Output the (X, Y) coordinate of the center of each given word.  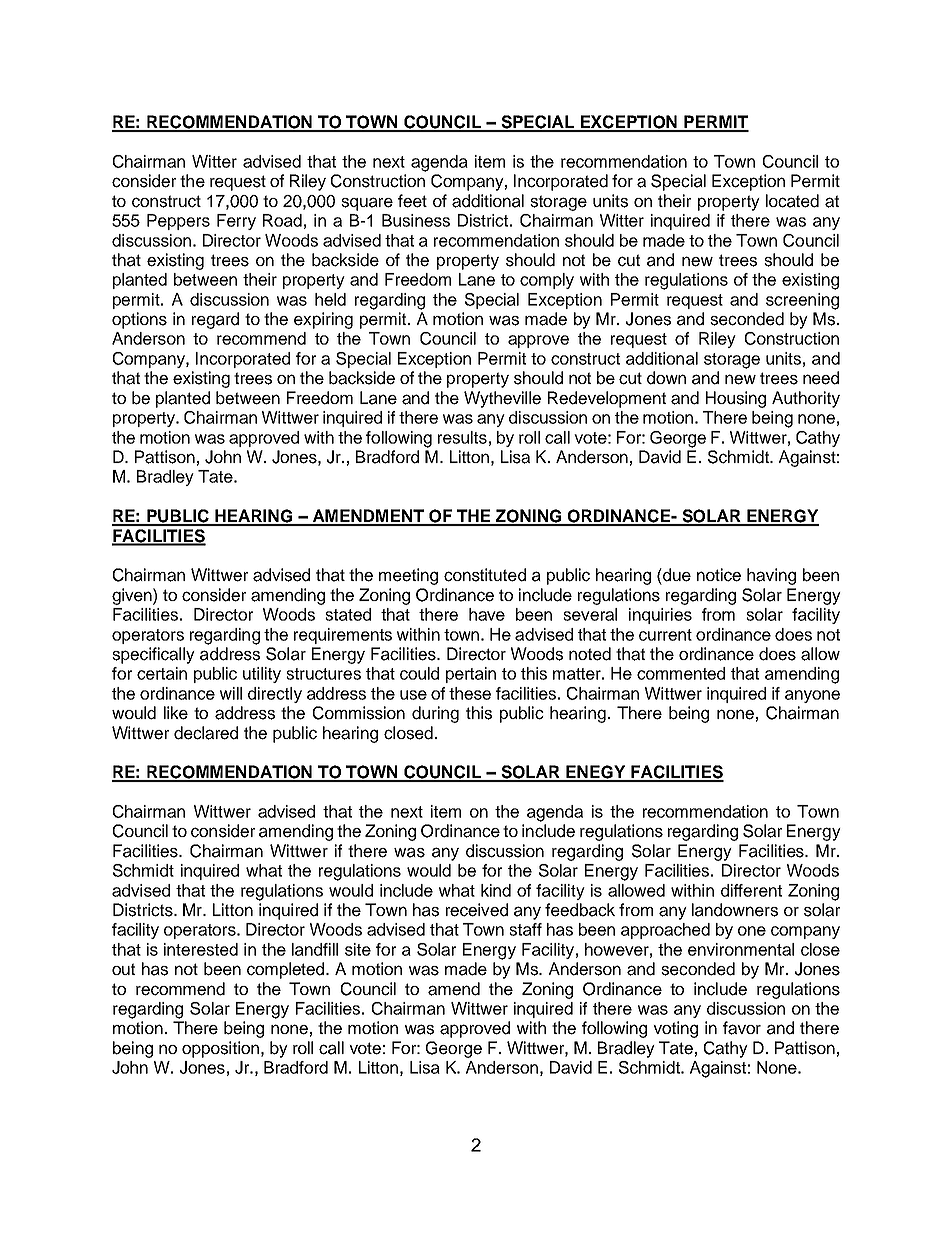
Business (416, 220)
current (665, 635)
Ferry (236, 222)
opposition (220, 1049)
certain (162, 673)
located (792, 201)
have (487, 614)
